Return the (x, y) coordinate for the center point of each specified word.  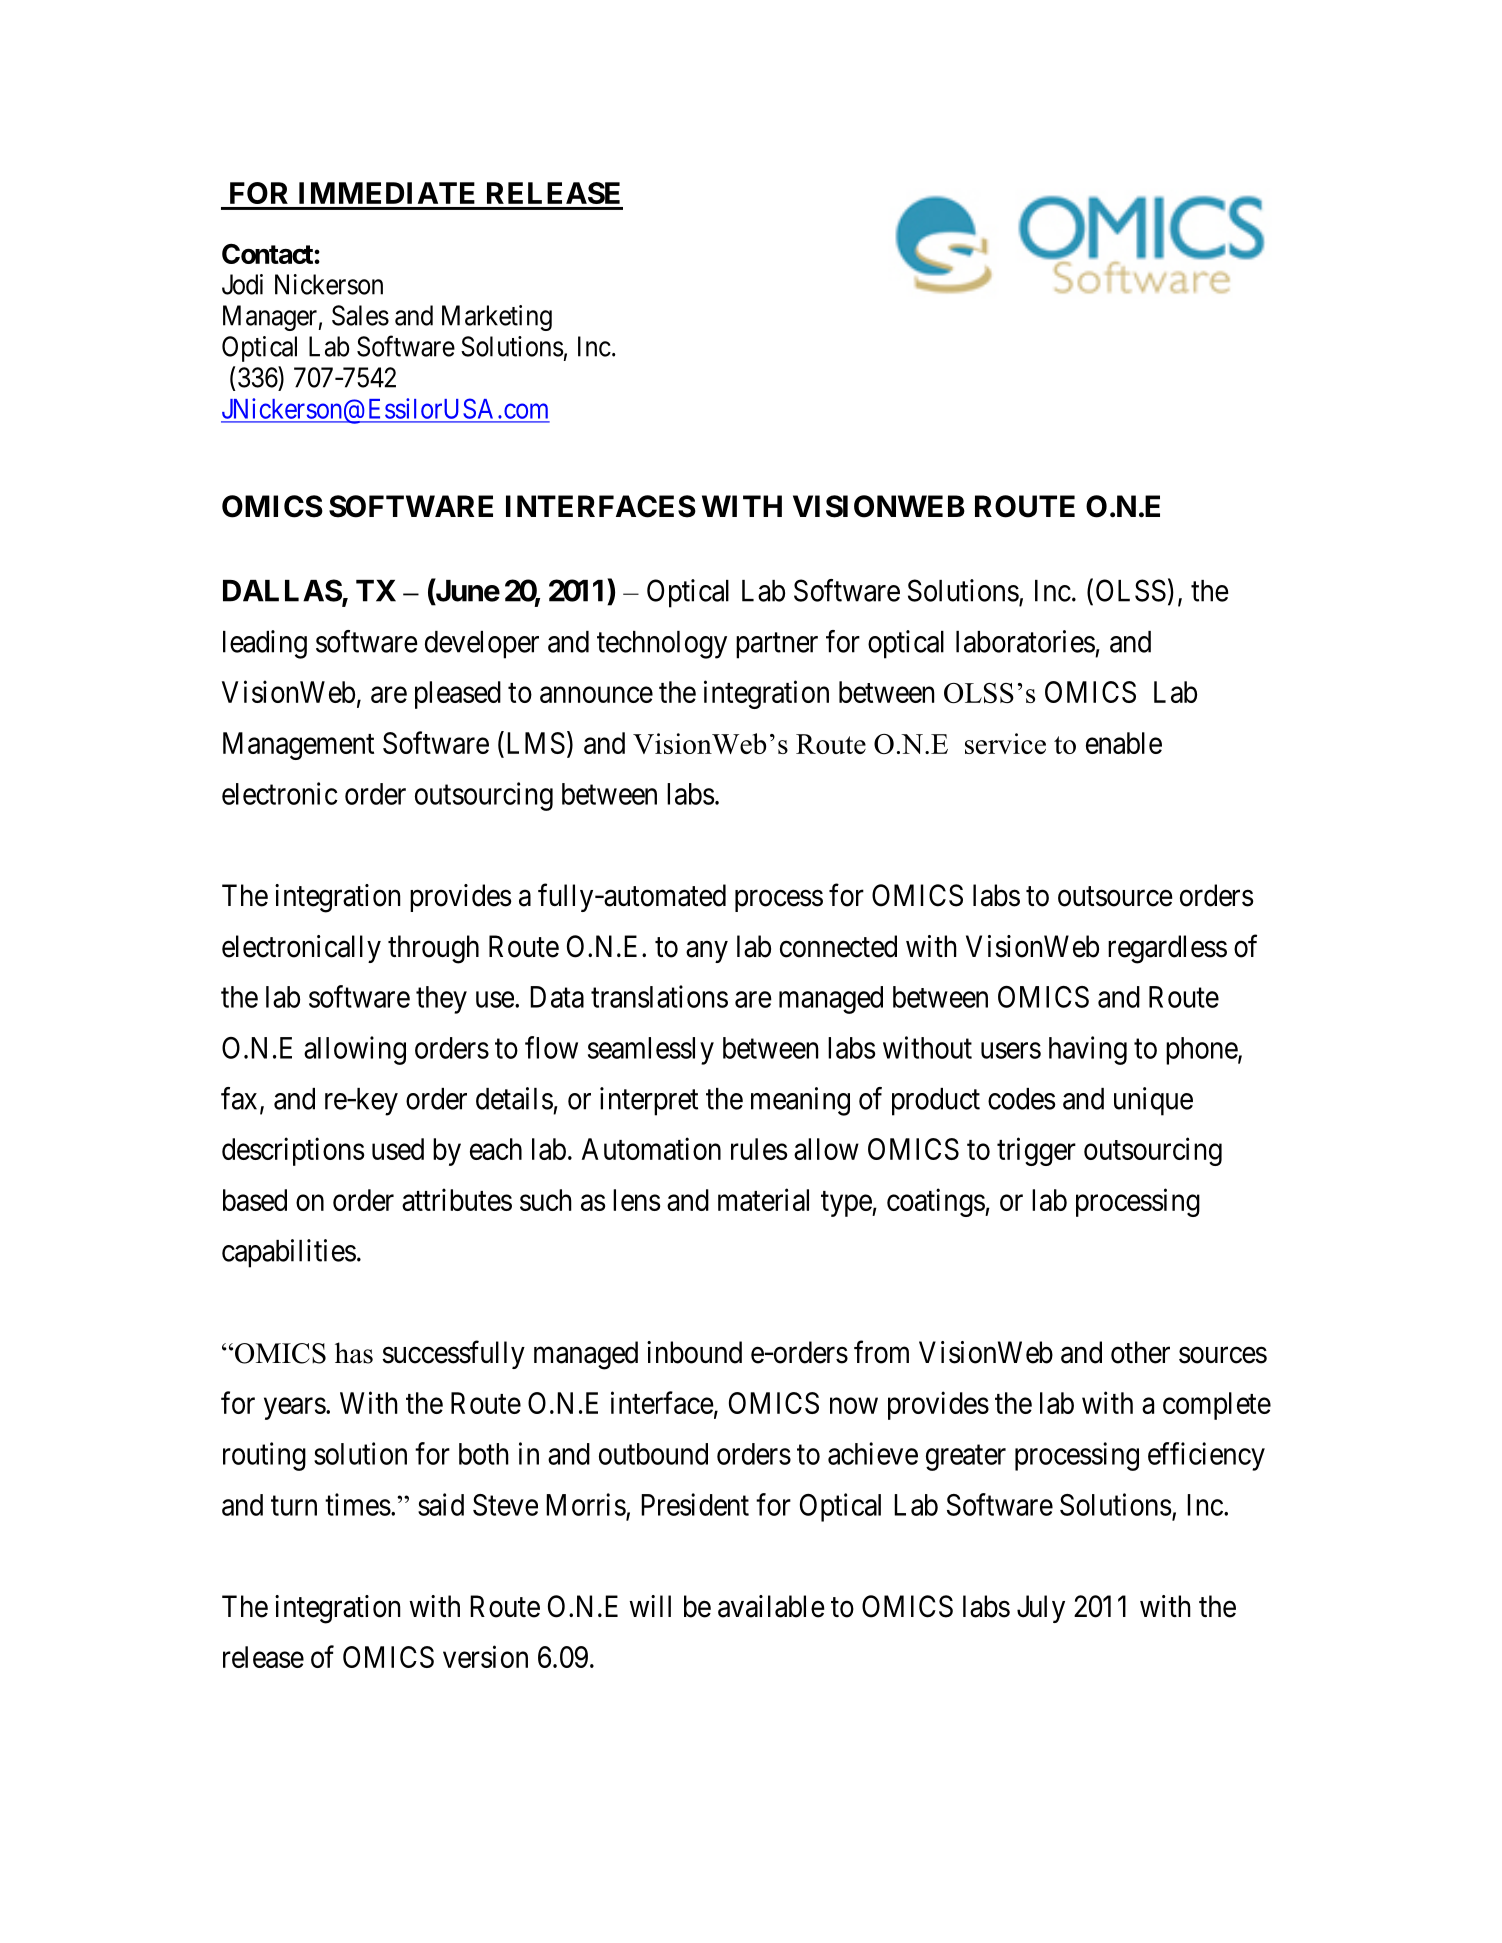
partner (777, 646)
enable (1124, 743)
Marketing (497, 318)
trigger (1036, 1151)
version (485, 1656)
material (763, 1199)
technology (662, 645)
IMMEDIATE (387, 193)
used (398, 1149)
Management (298, 746)
